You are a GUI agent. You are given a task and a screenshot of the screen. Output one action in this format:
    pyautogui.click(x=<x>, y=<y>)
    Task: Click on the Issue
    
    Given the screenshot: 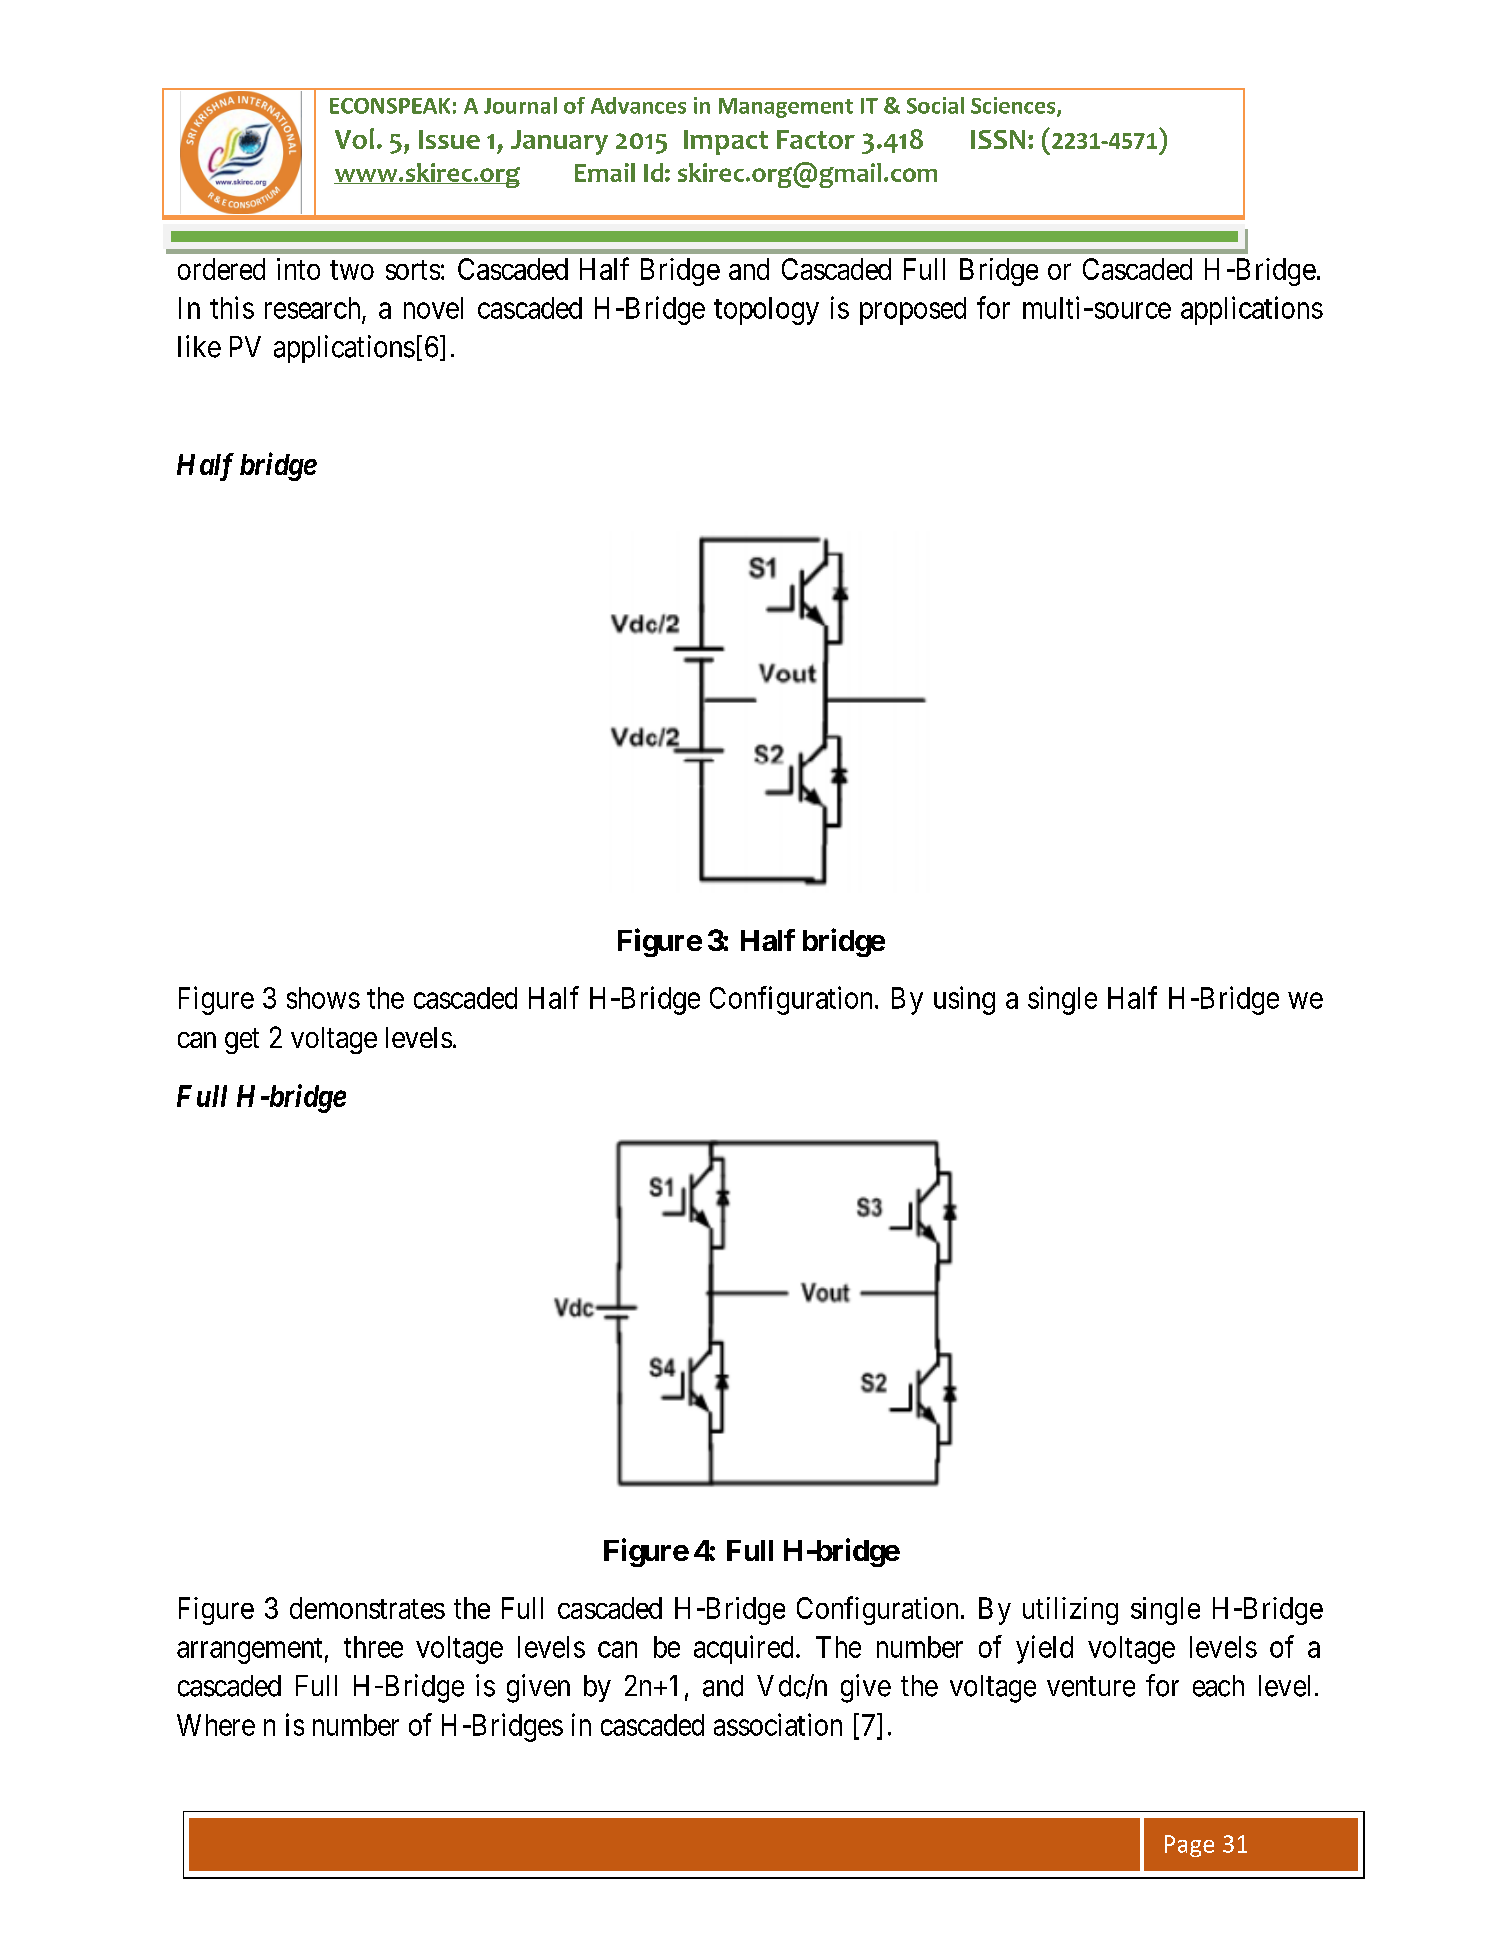 What is the action you would take?
    pyautogui.click(x=449, y=139)
